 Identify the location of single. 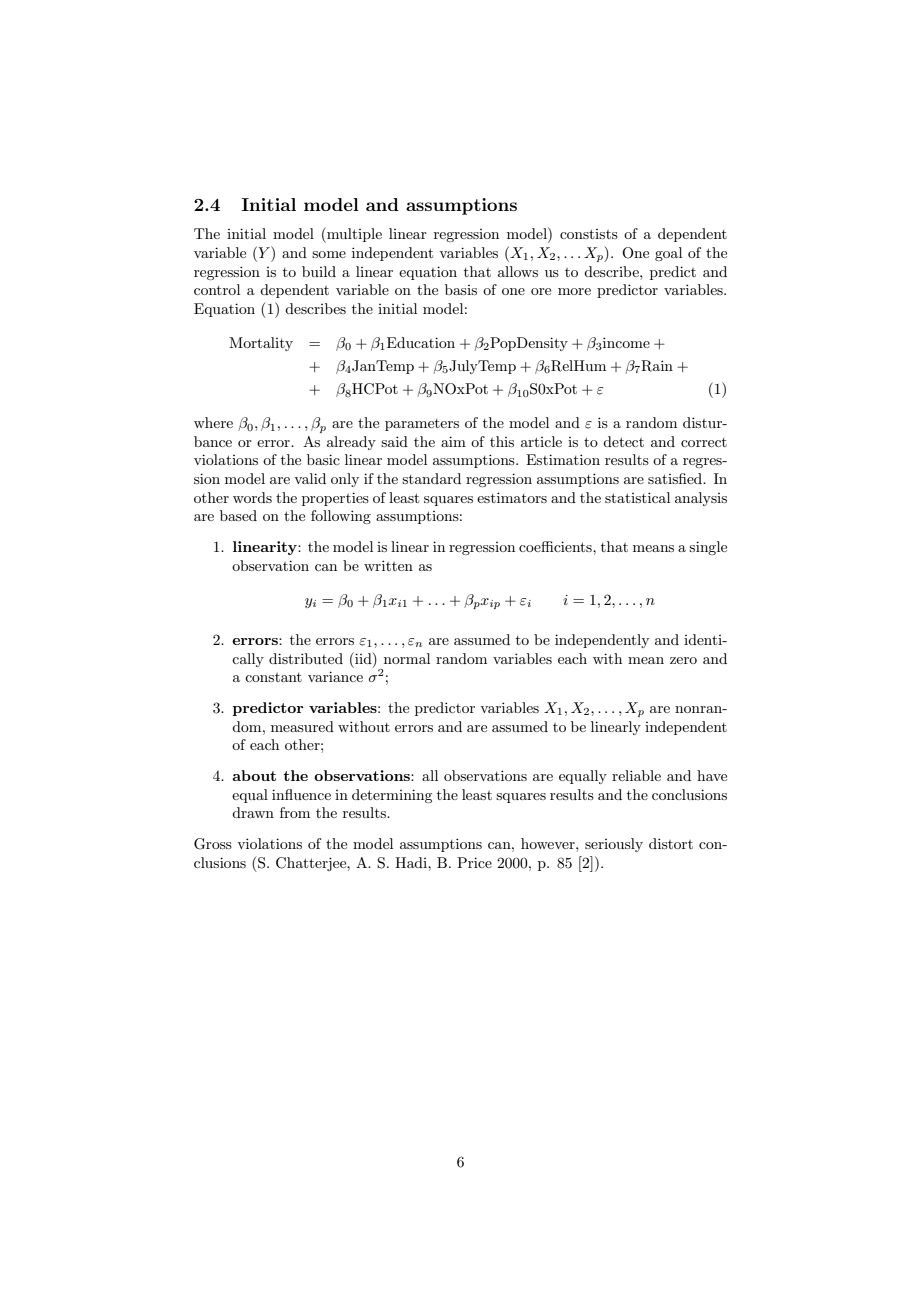
(708, 548).
